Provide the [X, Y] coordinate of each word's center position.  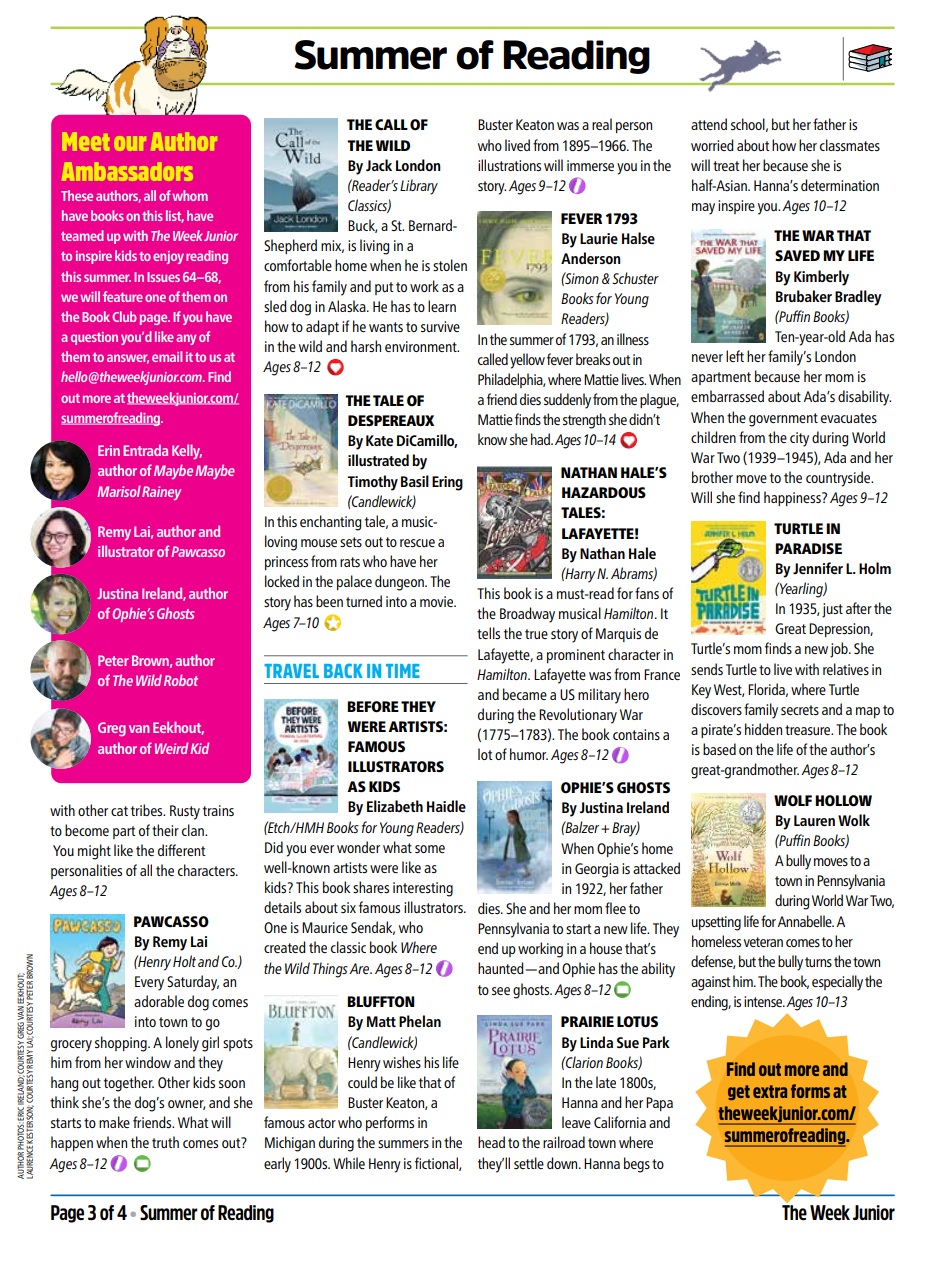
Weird [171, 748]
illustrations [509, 165]
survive [440, 326]
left [735, 356]
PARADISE [808, 548]
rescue [417, 543]
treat [726, 166]
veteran [763, 942]
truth [165, 1142]
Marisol [119, 491]
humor [529, 754]
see [501, 991]
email [167, 356]
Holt [184, 961]
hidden [763, 729]
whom [190, 195]
